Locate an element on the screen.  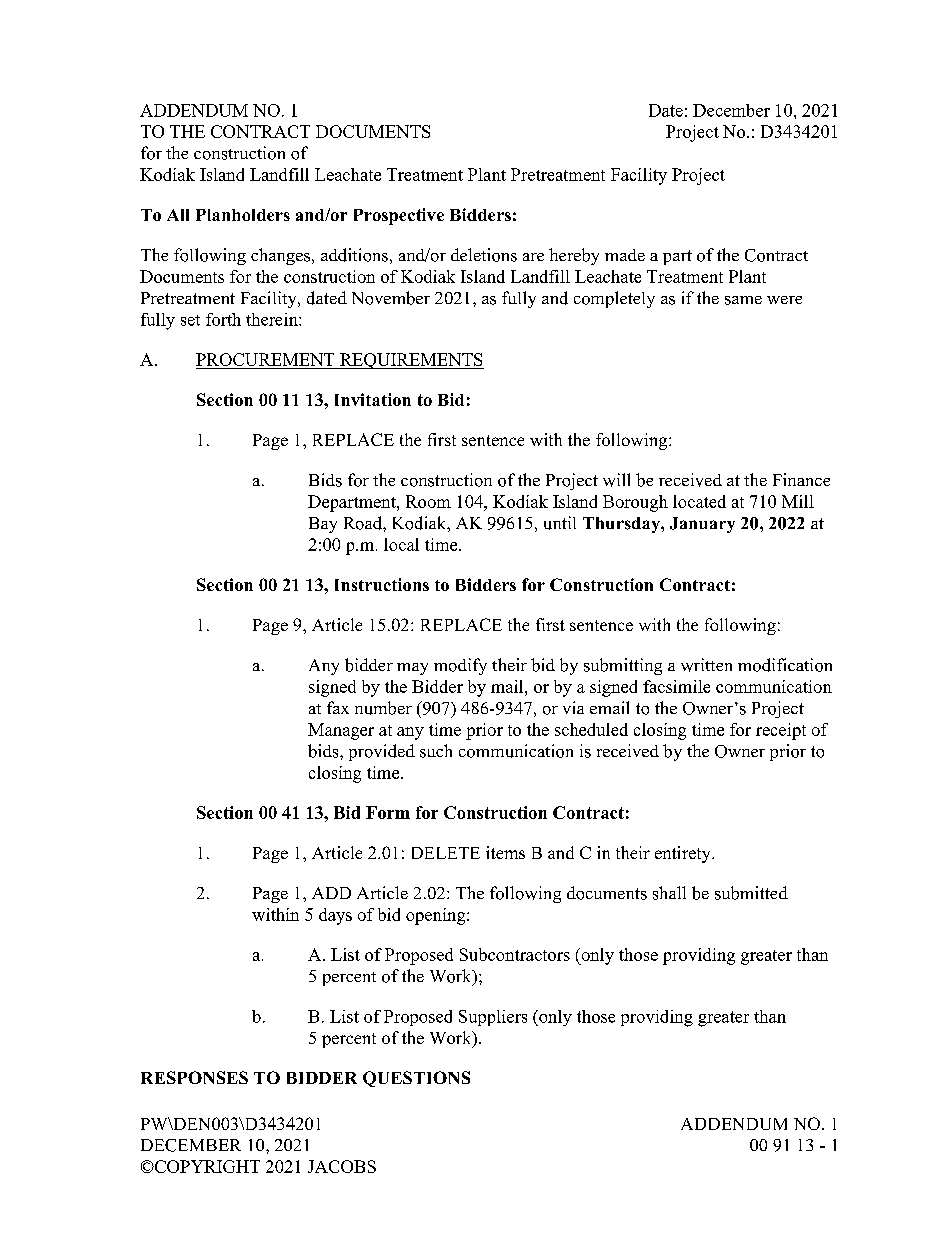
Suppliers is located at coordinates (493, 1018).
